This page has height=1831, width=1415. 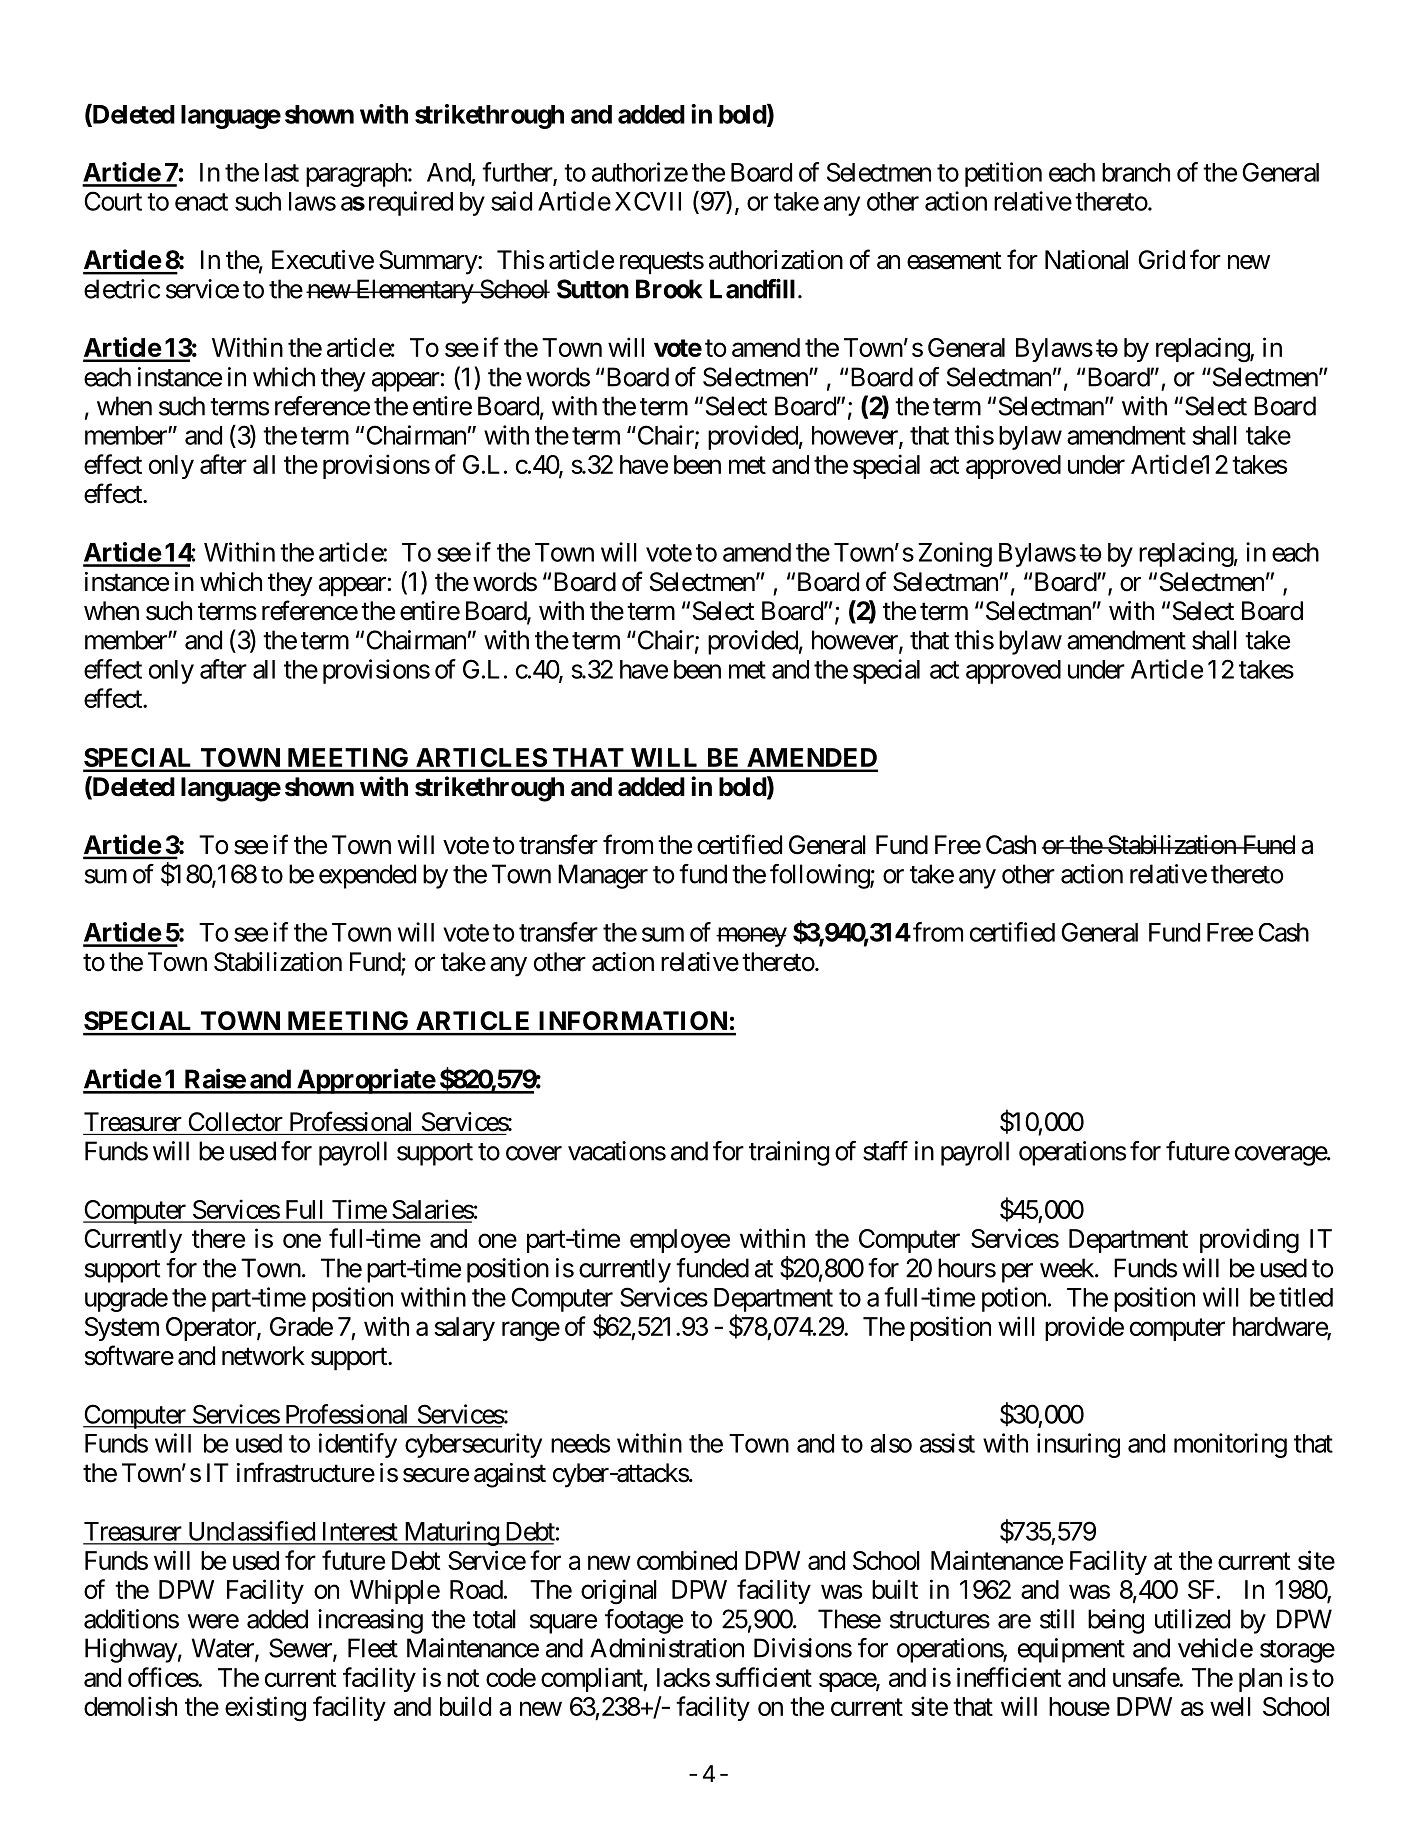 I want to click on expended, so click(x=367, y=876).
